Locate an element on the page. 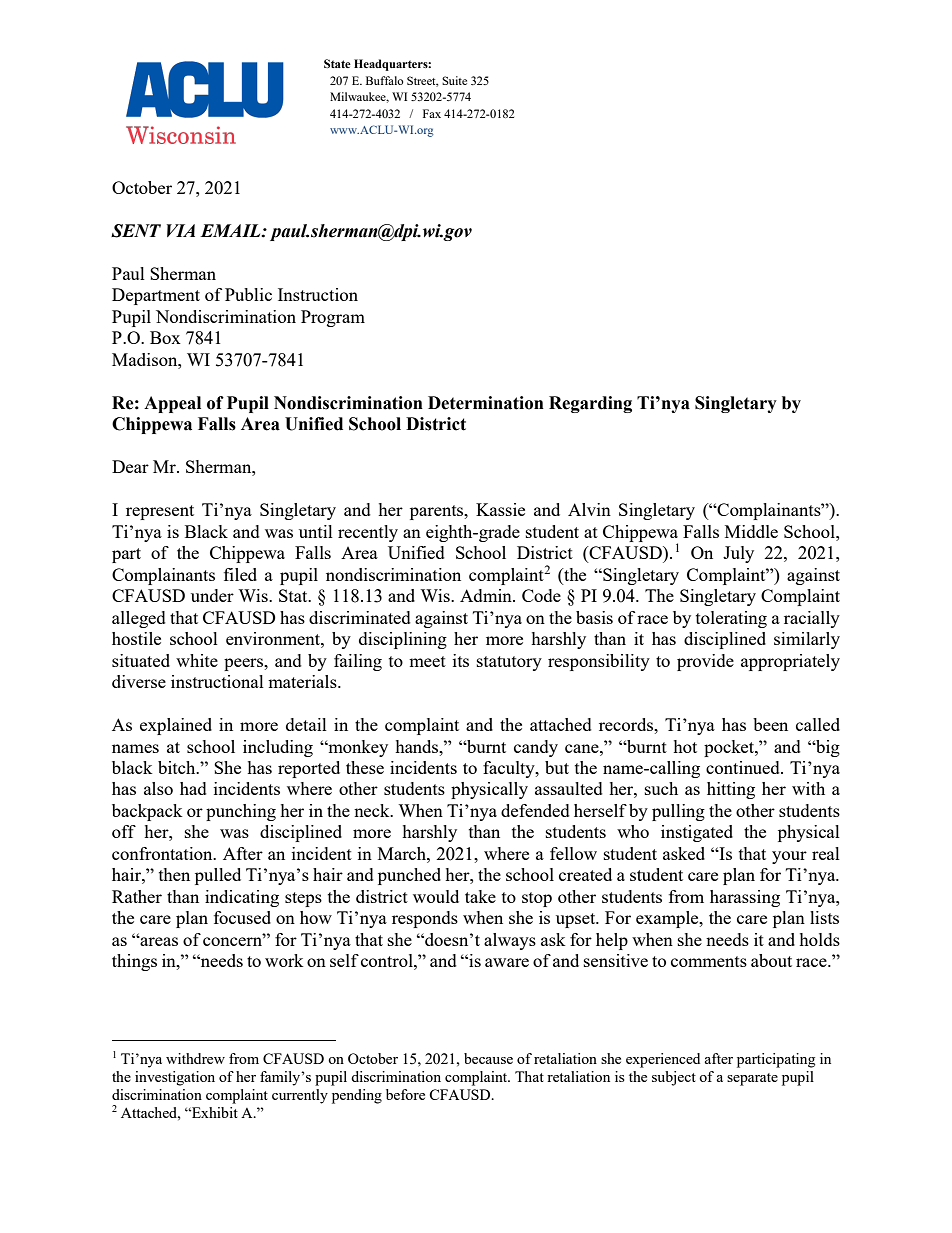  under is located at coordinates (212, 595).
